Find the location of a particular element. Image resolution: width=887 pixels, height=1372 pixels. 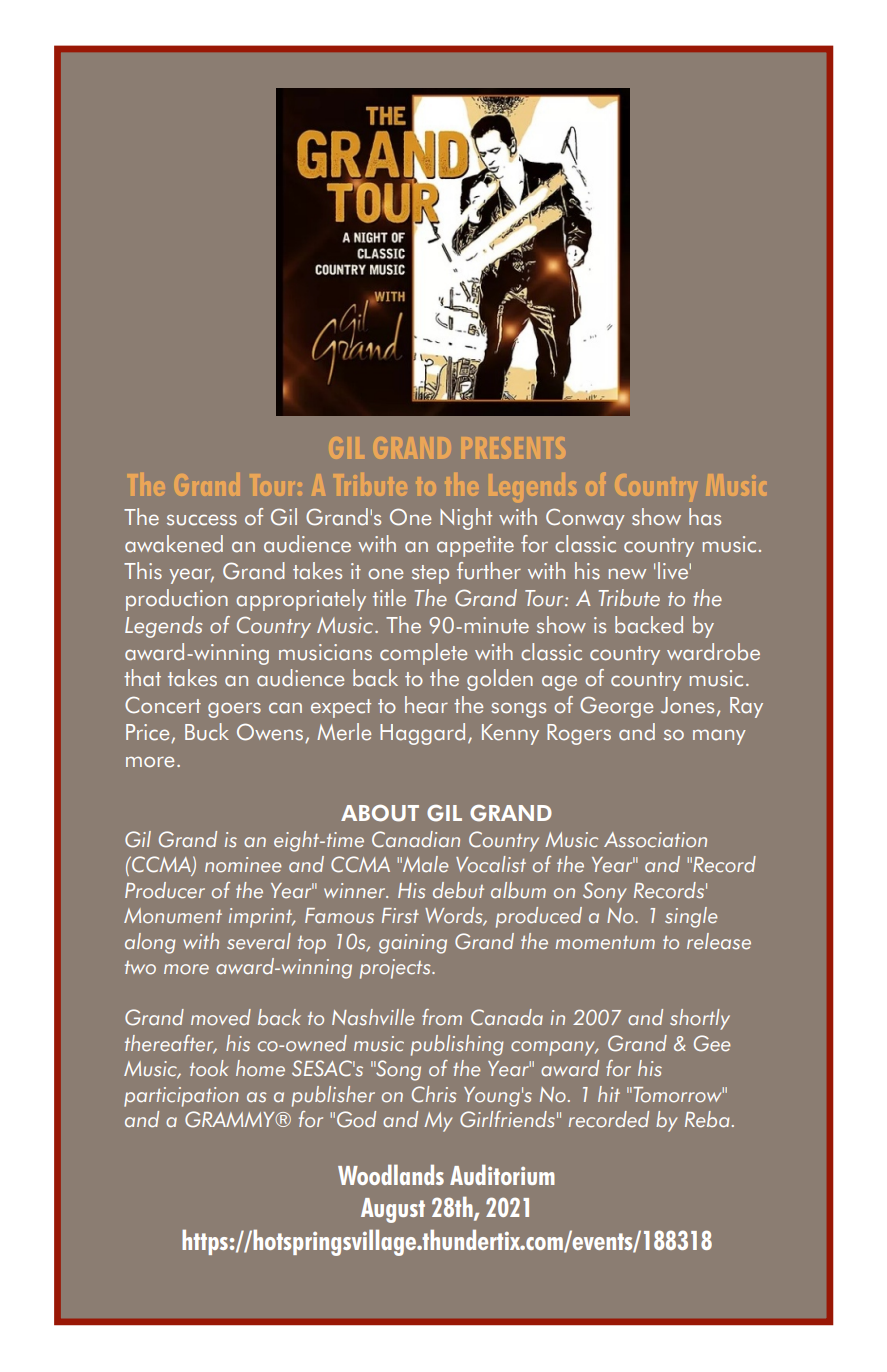

Buck is located at coordinates (207, 732).
